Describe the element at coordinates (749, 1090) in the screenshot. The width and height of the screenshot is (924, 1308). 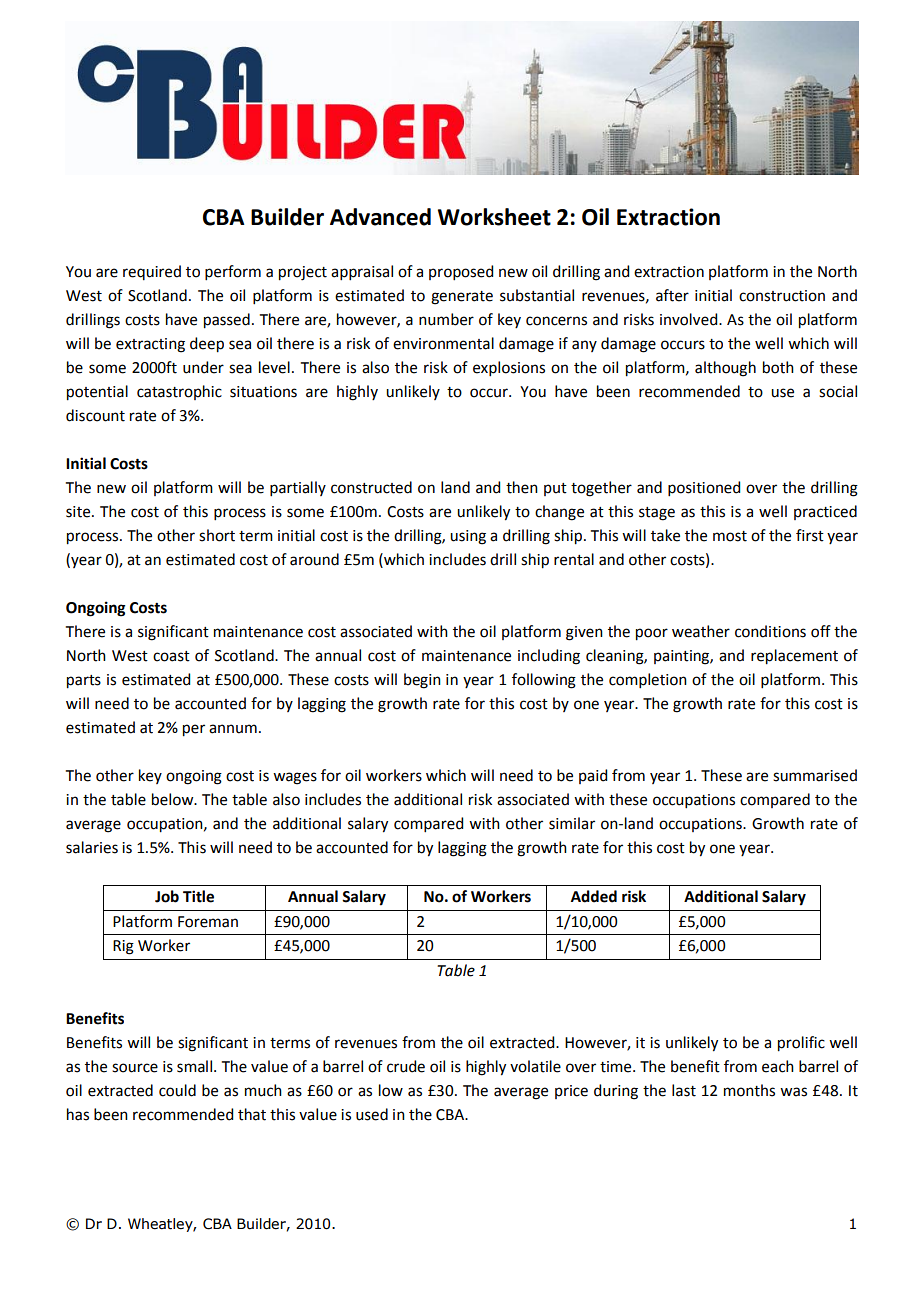
I see `months` at that location.
